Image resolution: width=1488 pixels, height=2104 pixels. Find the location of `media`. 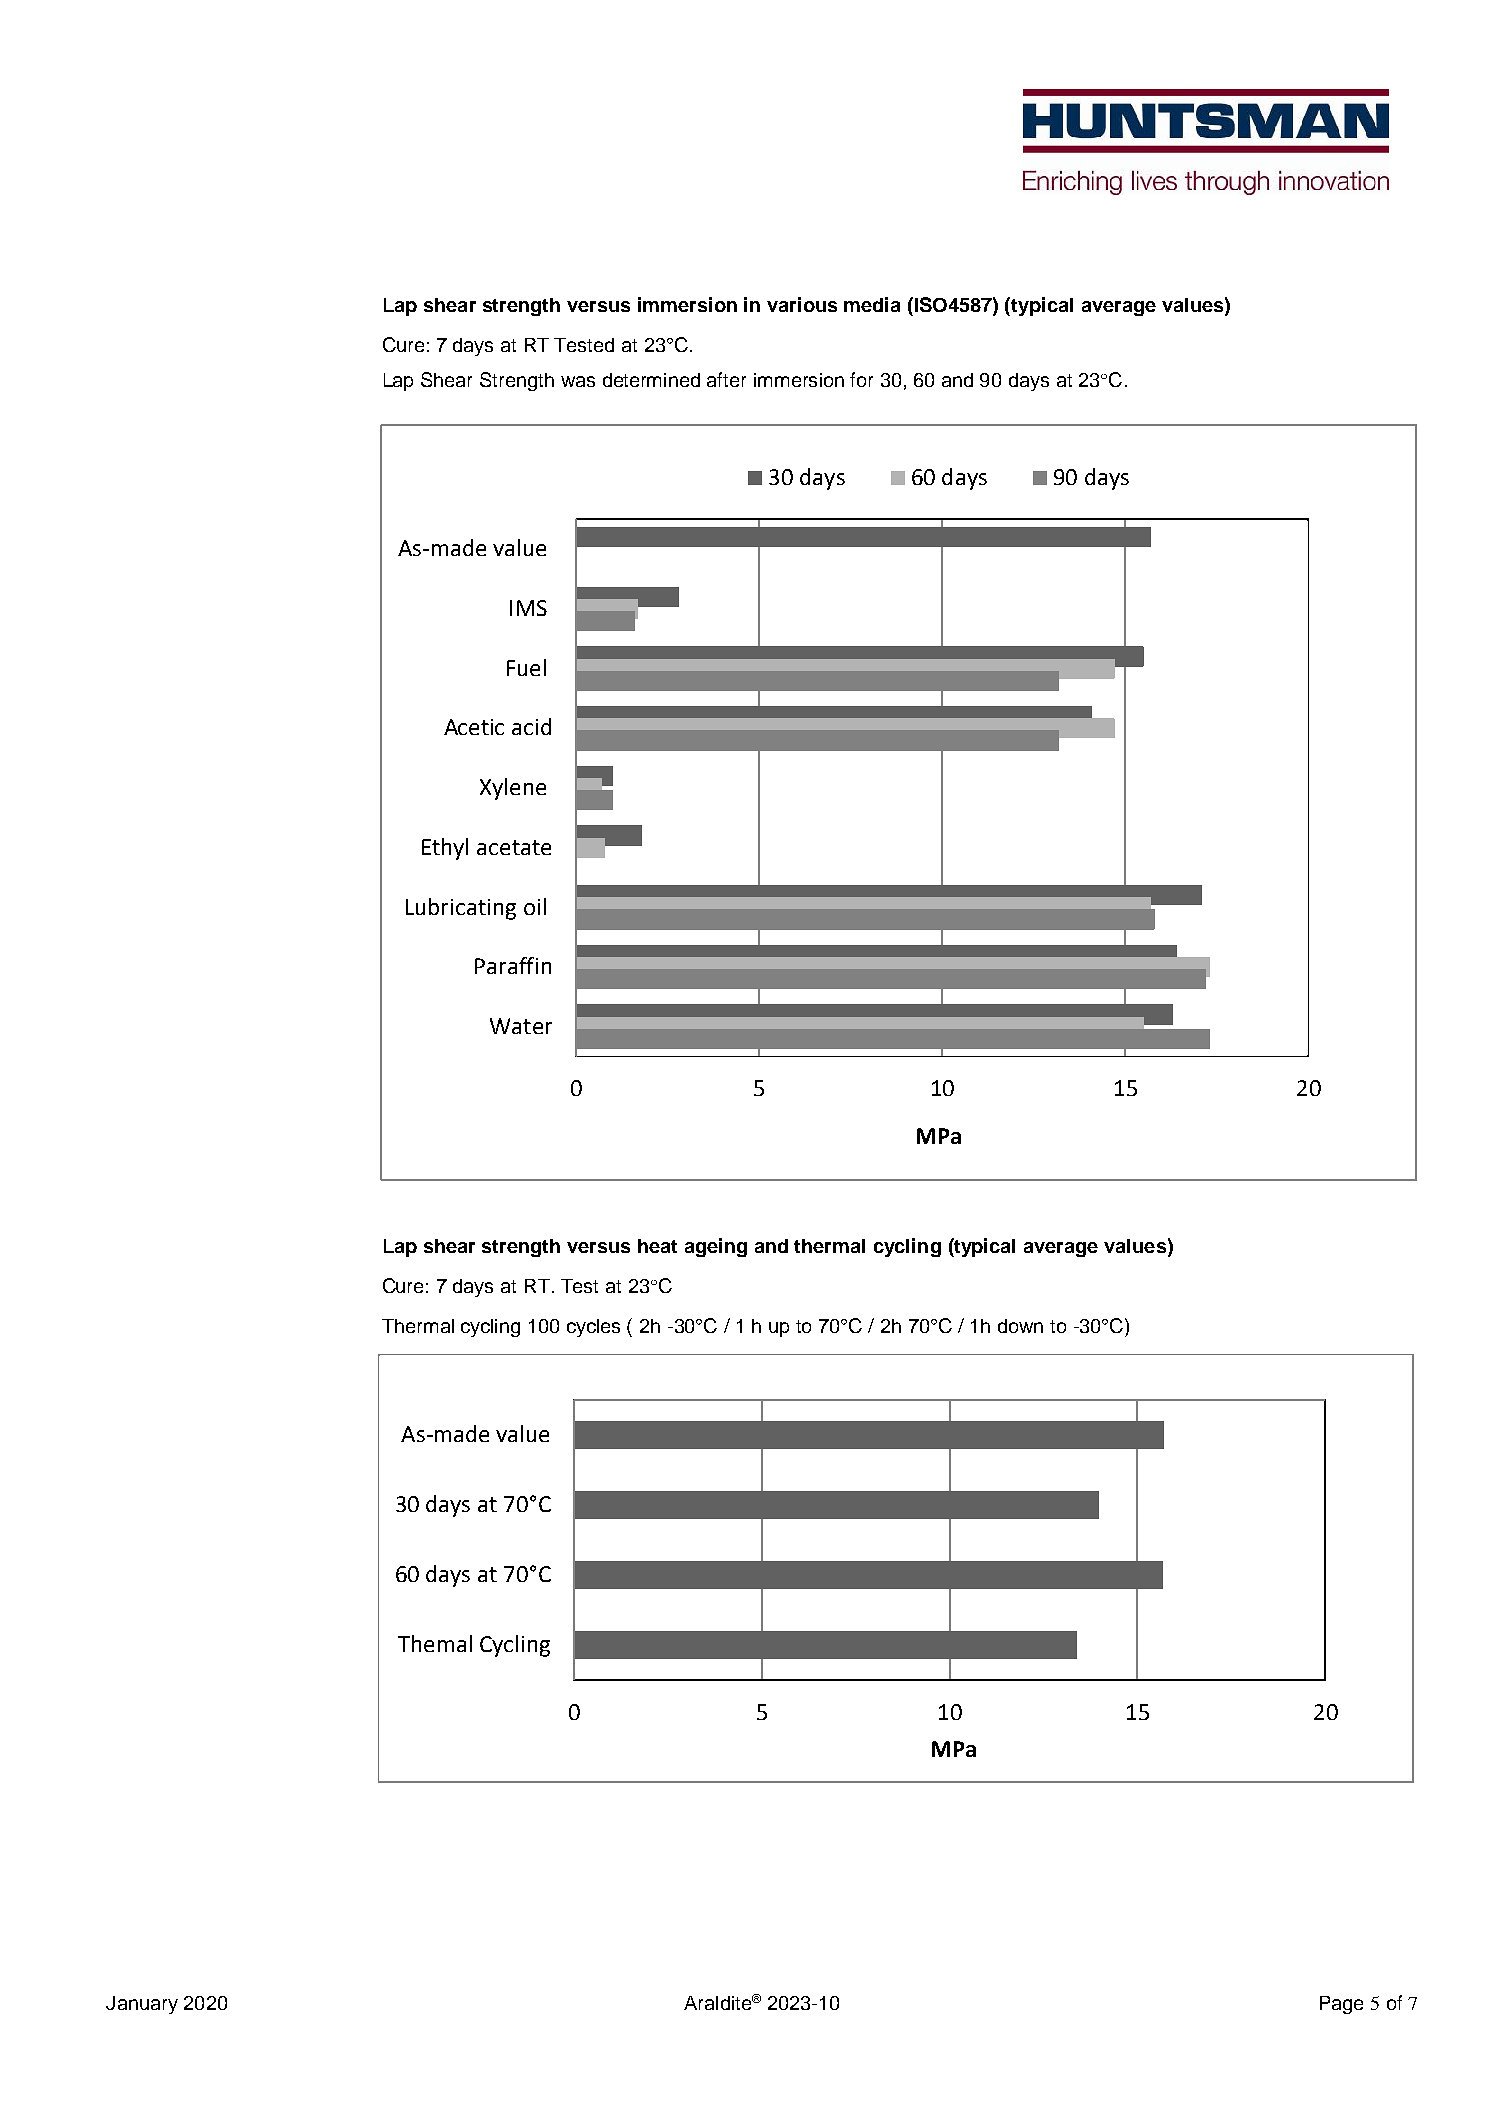

media is located at coordinates (872, 304).
